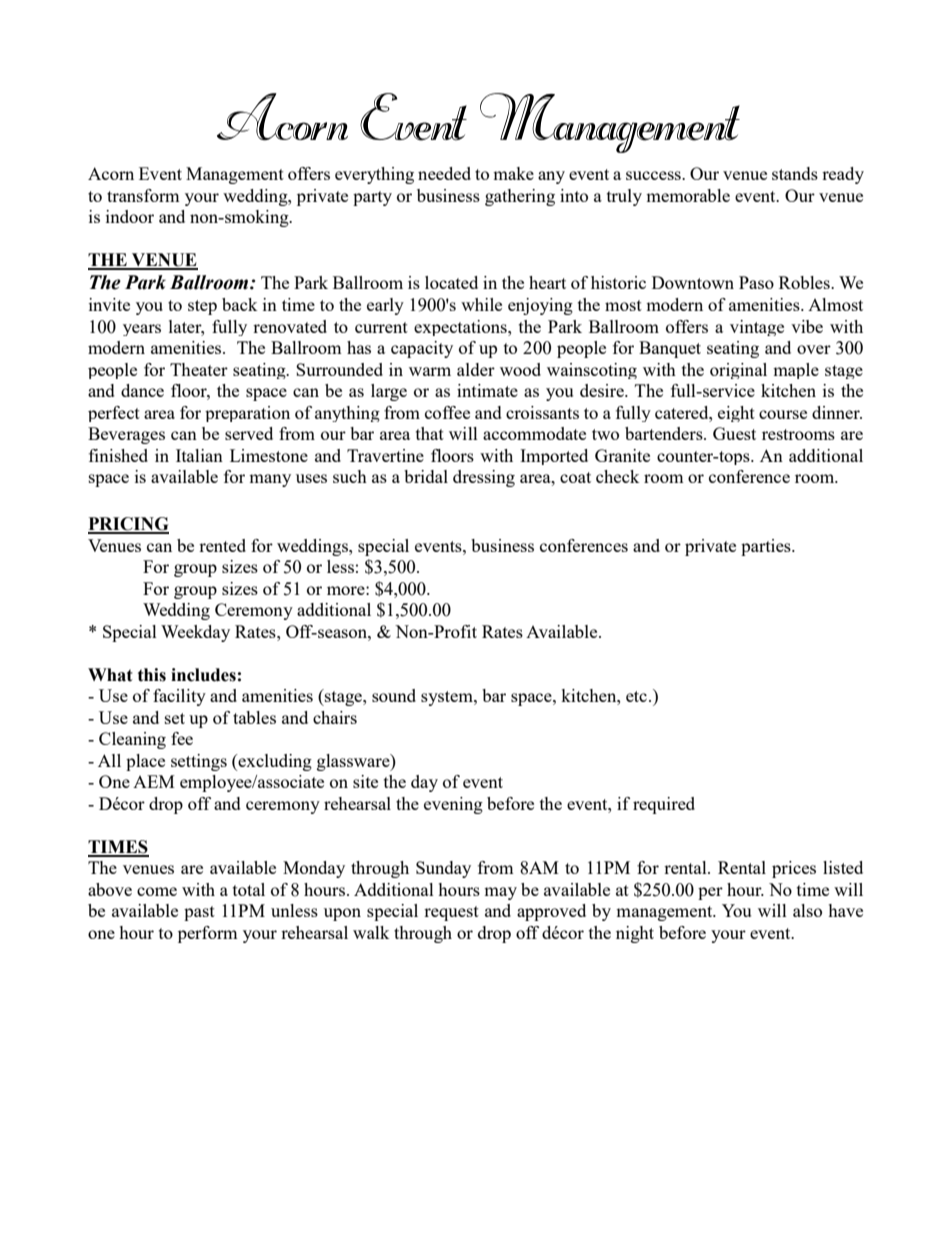 This page has width=952, height=1233. Describe the element at coordinates (795, 173) in the page. I see `stands` at that location.
